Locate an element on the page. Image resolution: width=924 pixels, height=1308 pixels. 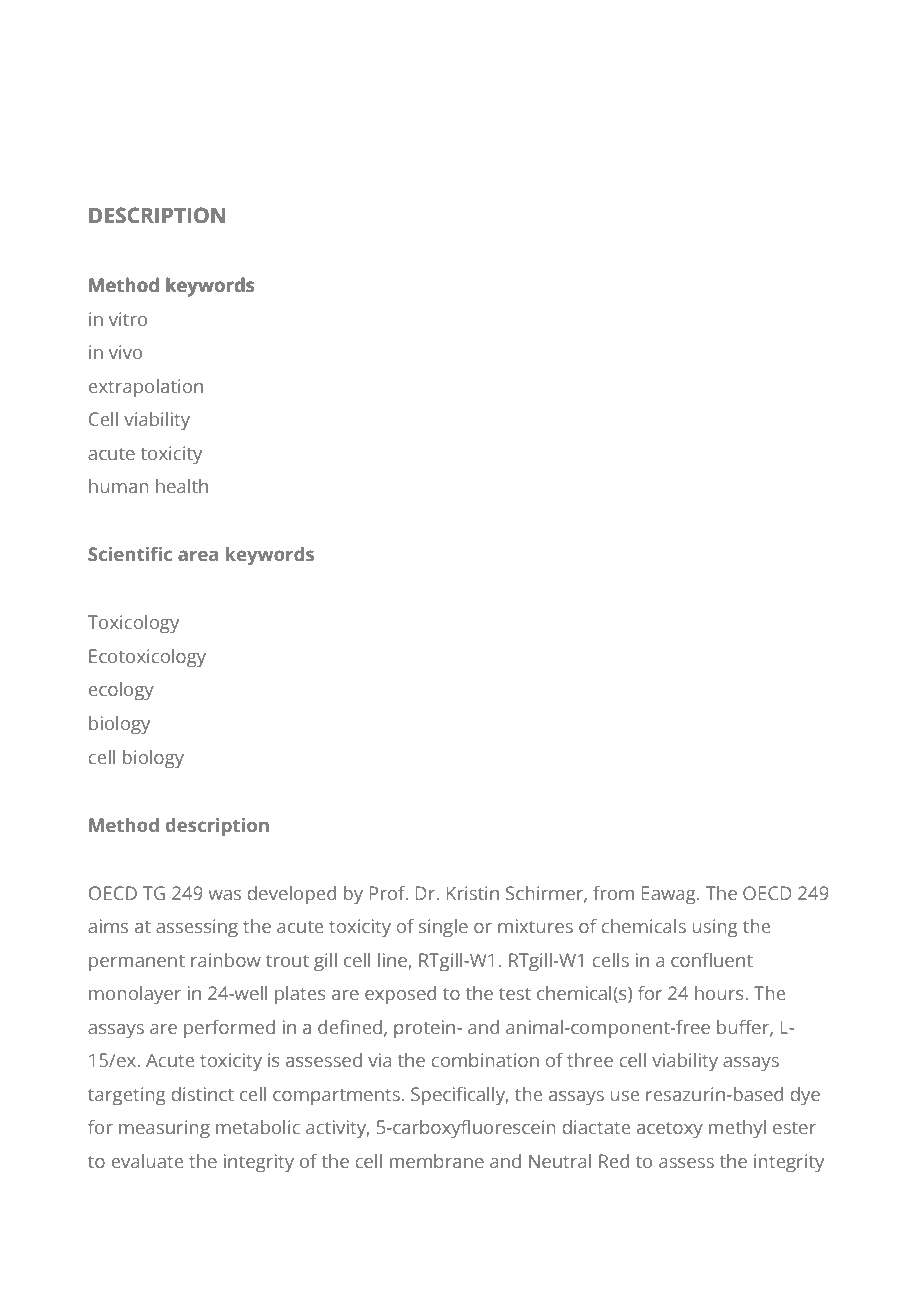
vivo is located at coordinates (125, 352).
